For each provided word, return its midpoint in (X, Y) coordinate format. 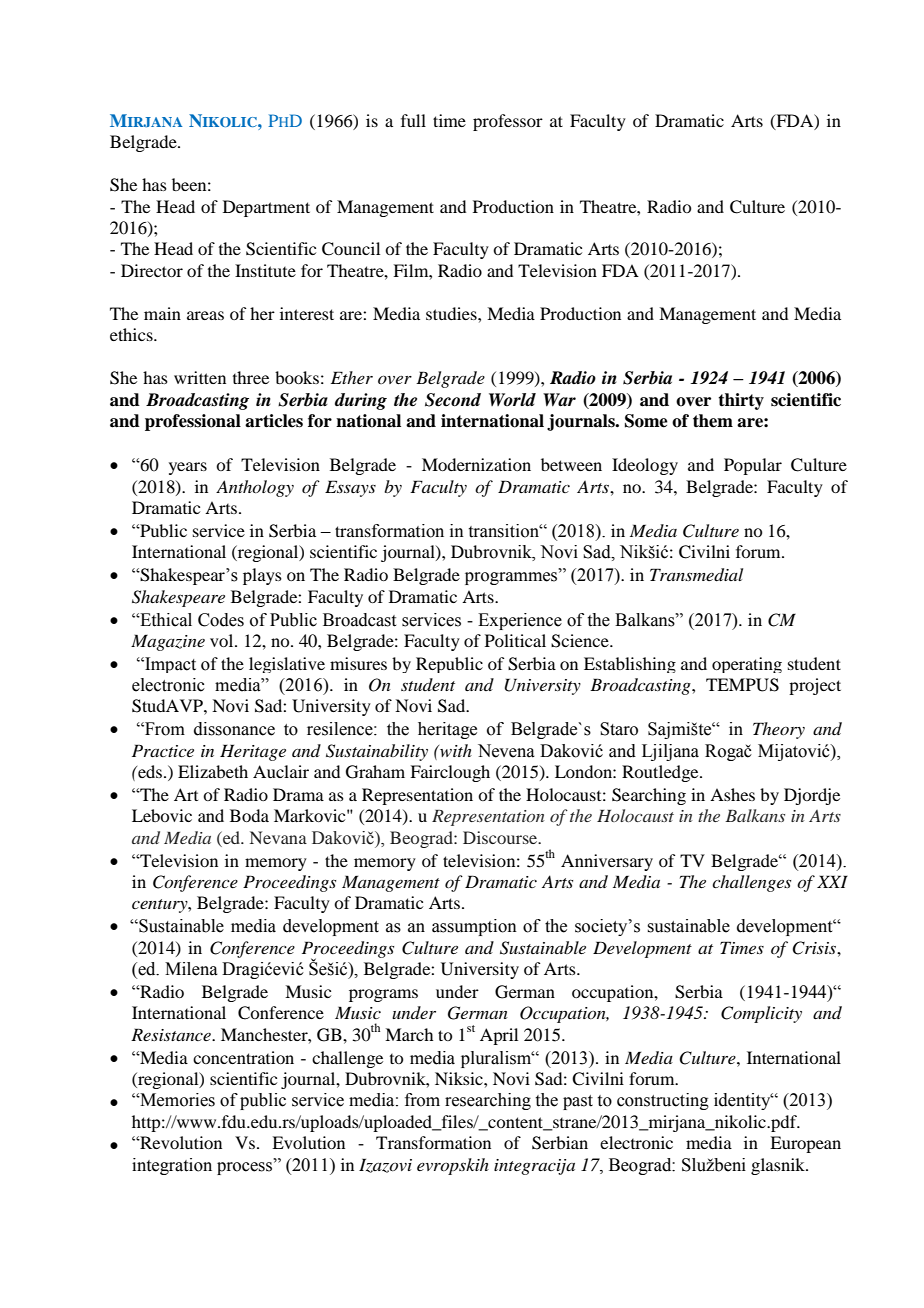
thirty (741, 401)
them (713, 421)
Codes (221, 620)
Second (453, 400)
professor (508, 122)
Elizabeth (213, 771)
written (200, 377)
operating (747, 665)
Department (266, 208)
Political (515, 640)
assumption (474, 927)
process (246, 1168)
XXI (832, 881)
